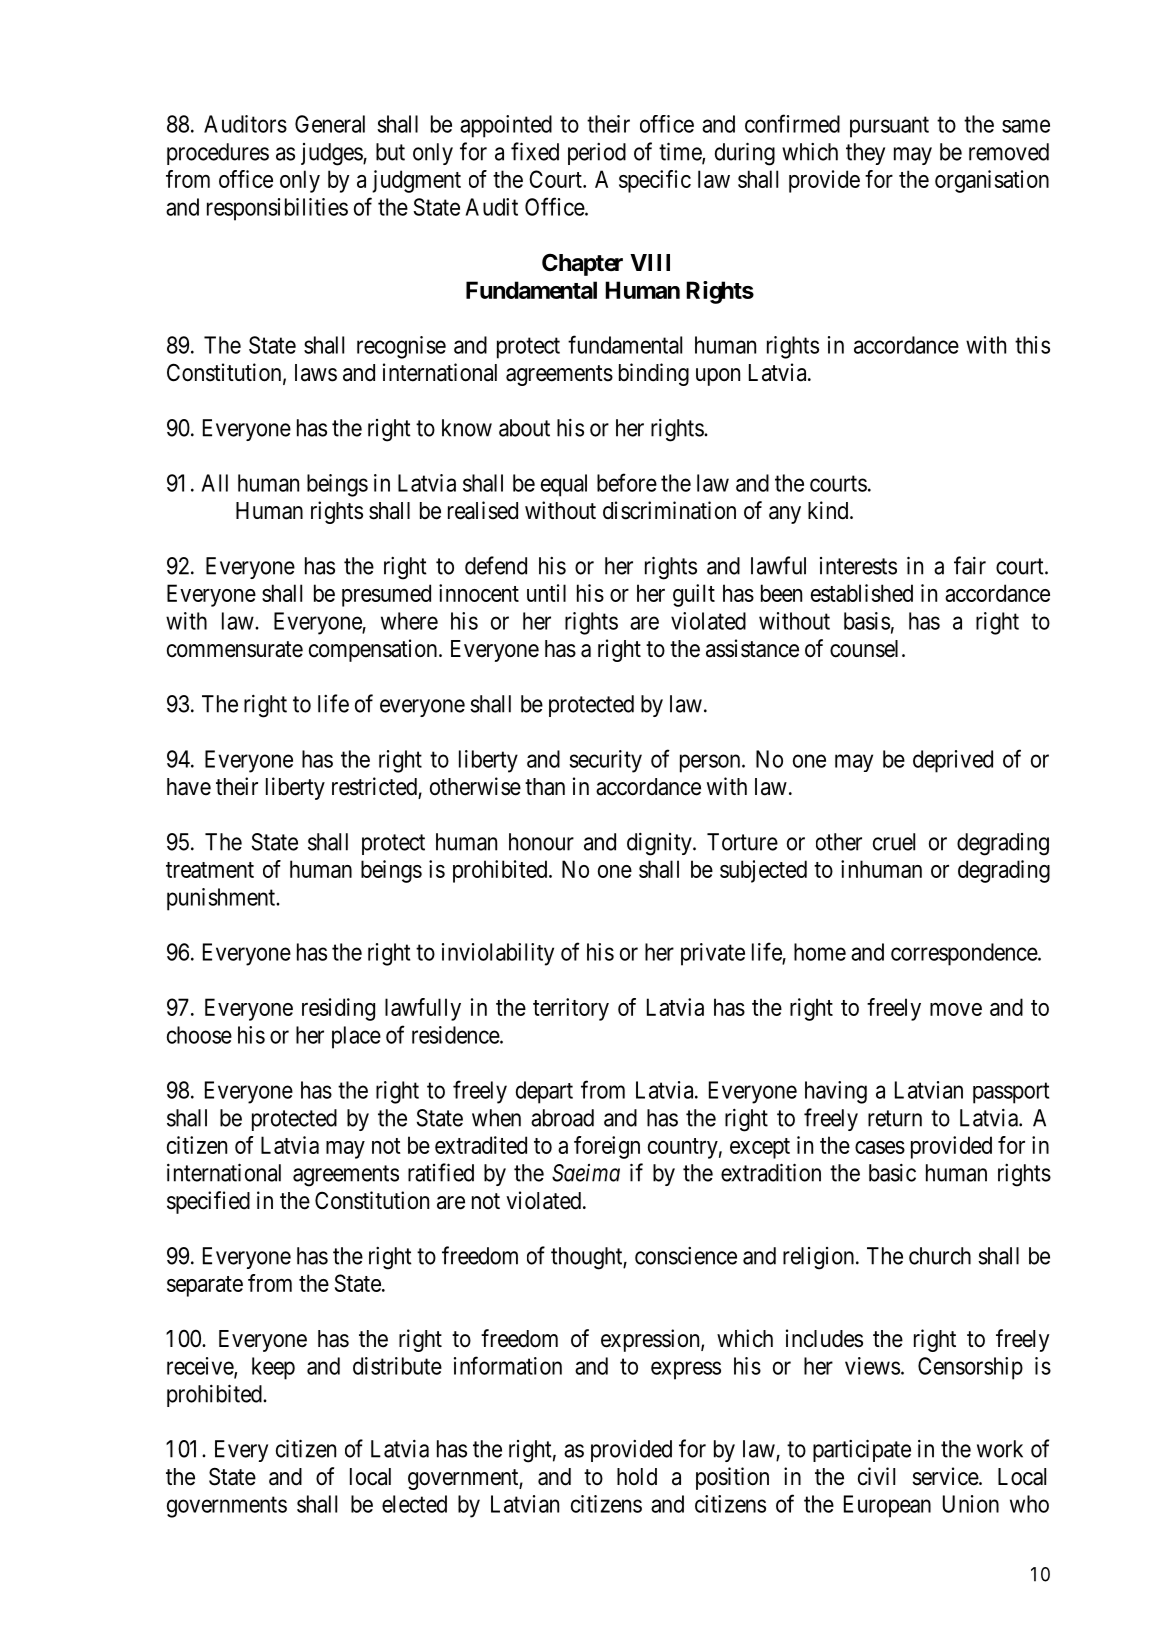  Describe the element at coordinates (637, 1477) in the document. I see `hold` at that location.
